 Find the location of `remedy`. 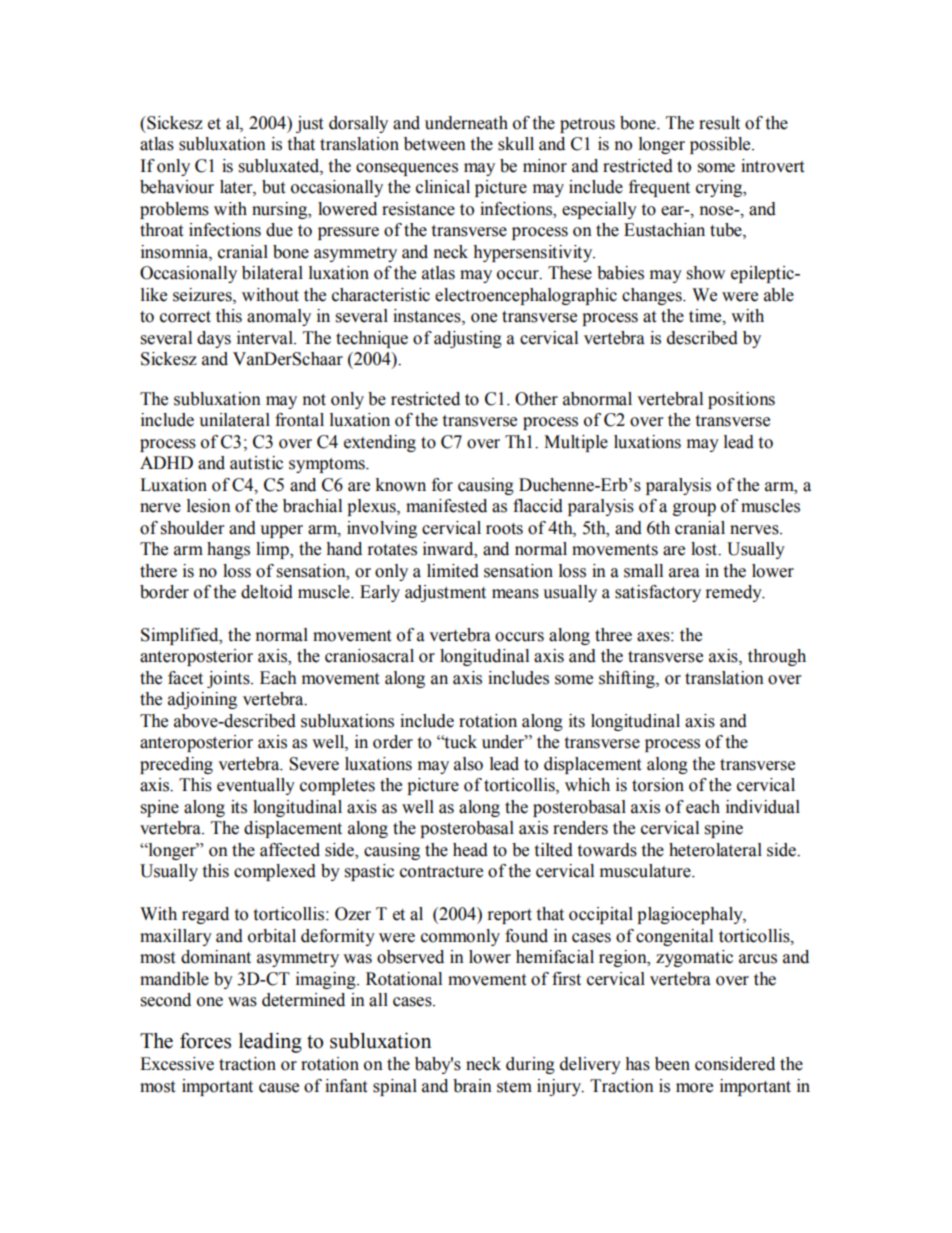

remedy is located at coordinates (735, 593).
